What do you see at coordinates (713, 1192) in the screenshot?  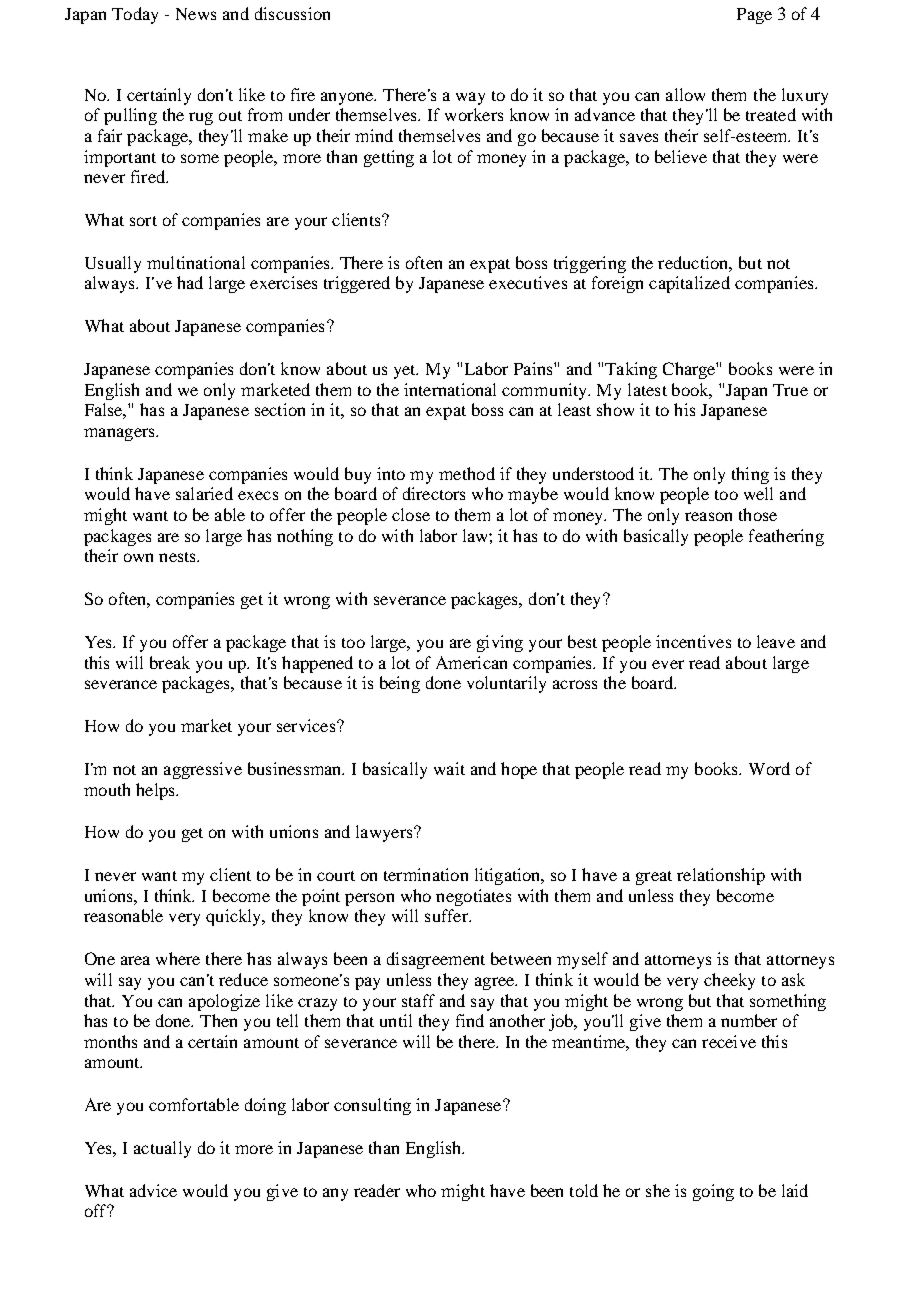 I see `going` at bounding box center [713, 1192].
